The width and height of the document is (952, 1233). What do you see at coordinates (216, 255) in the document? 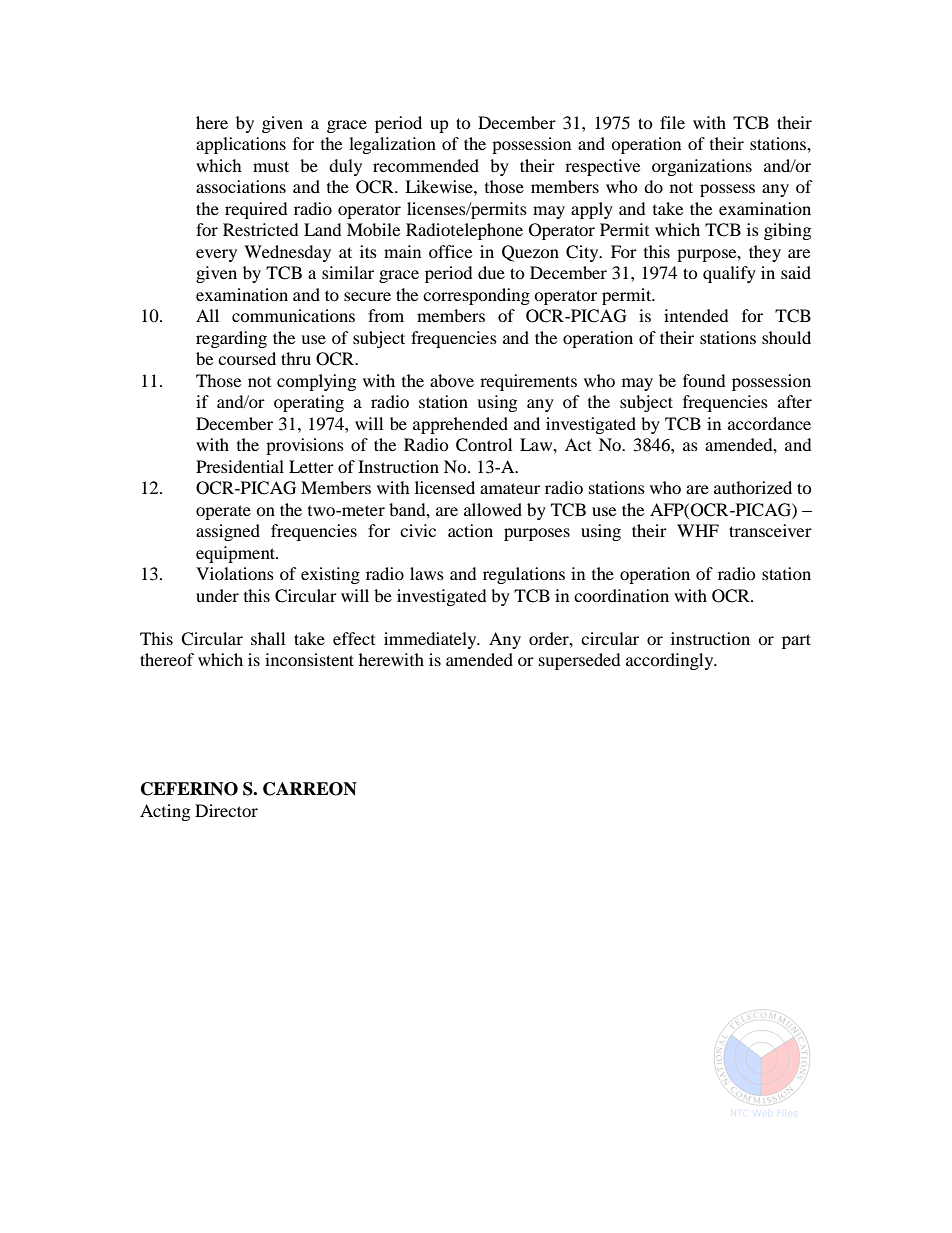
I see `every` at bounding box center [216, 255].
